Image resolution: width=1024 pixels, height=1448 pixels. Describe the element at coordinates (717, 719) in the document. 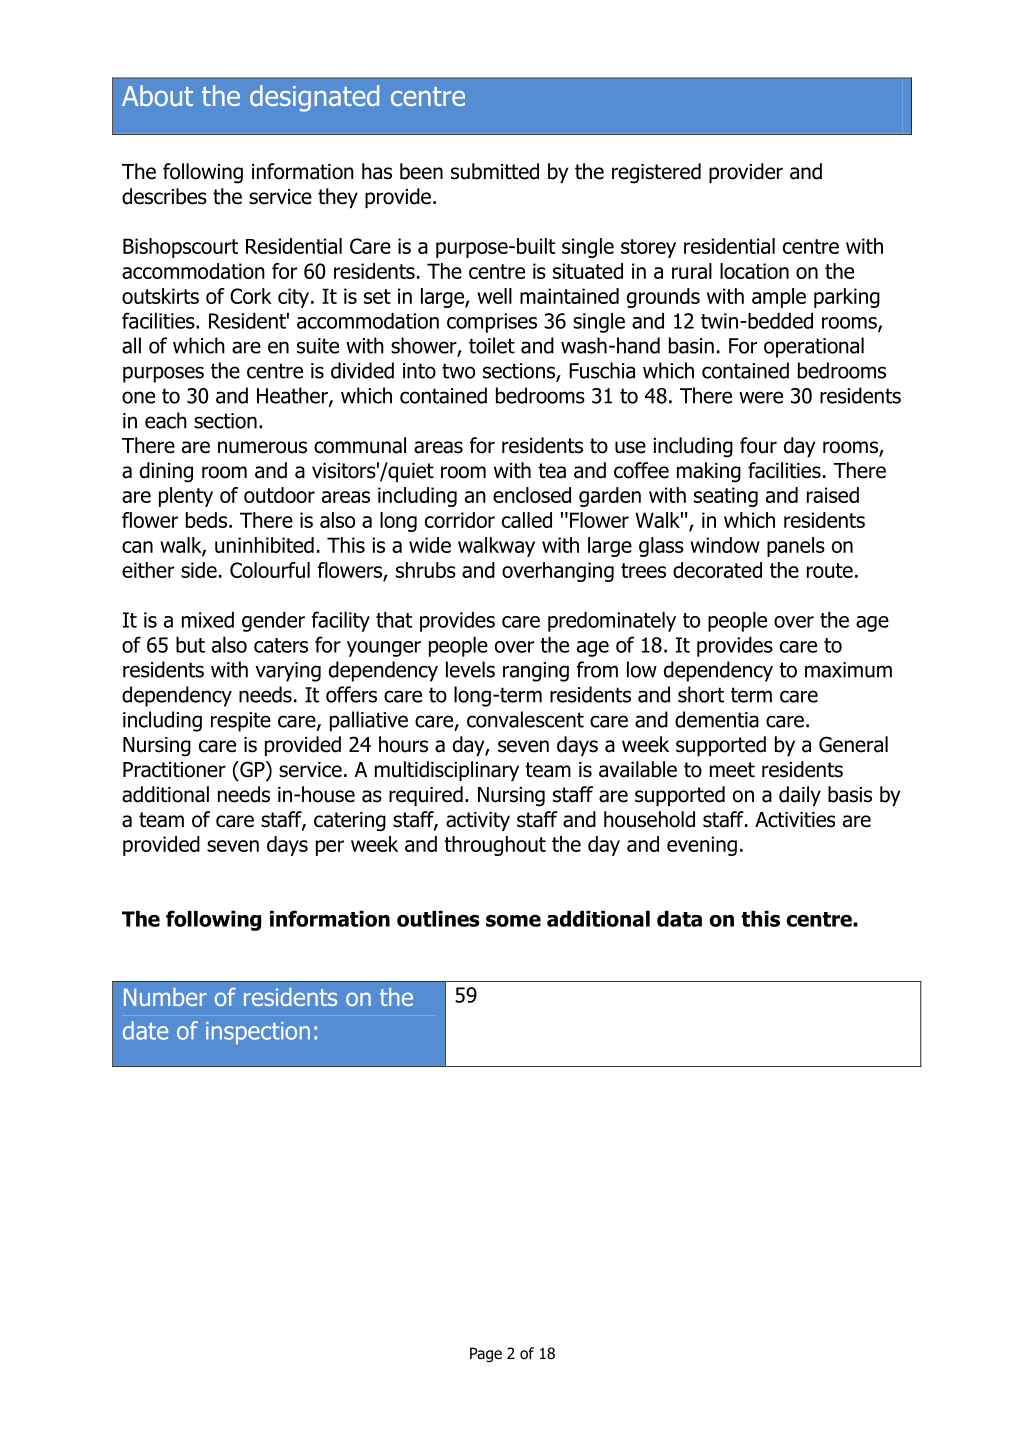

I see `dementia` at that location.
